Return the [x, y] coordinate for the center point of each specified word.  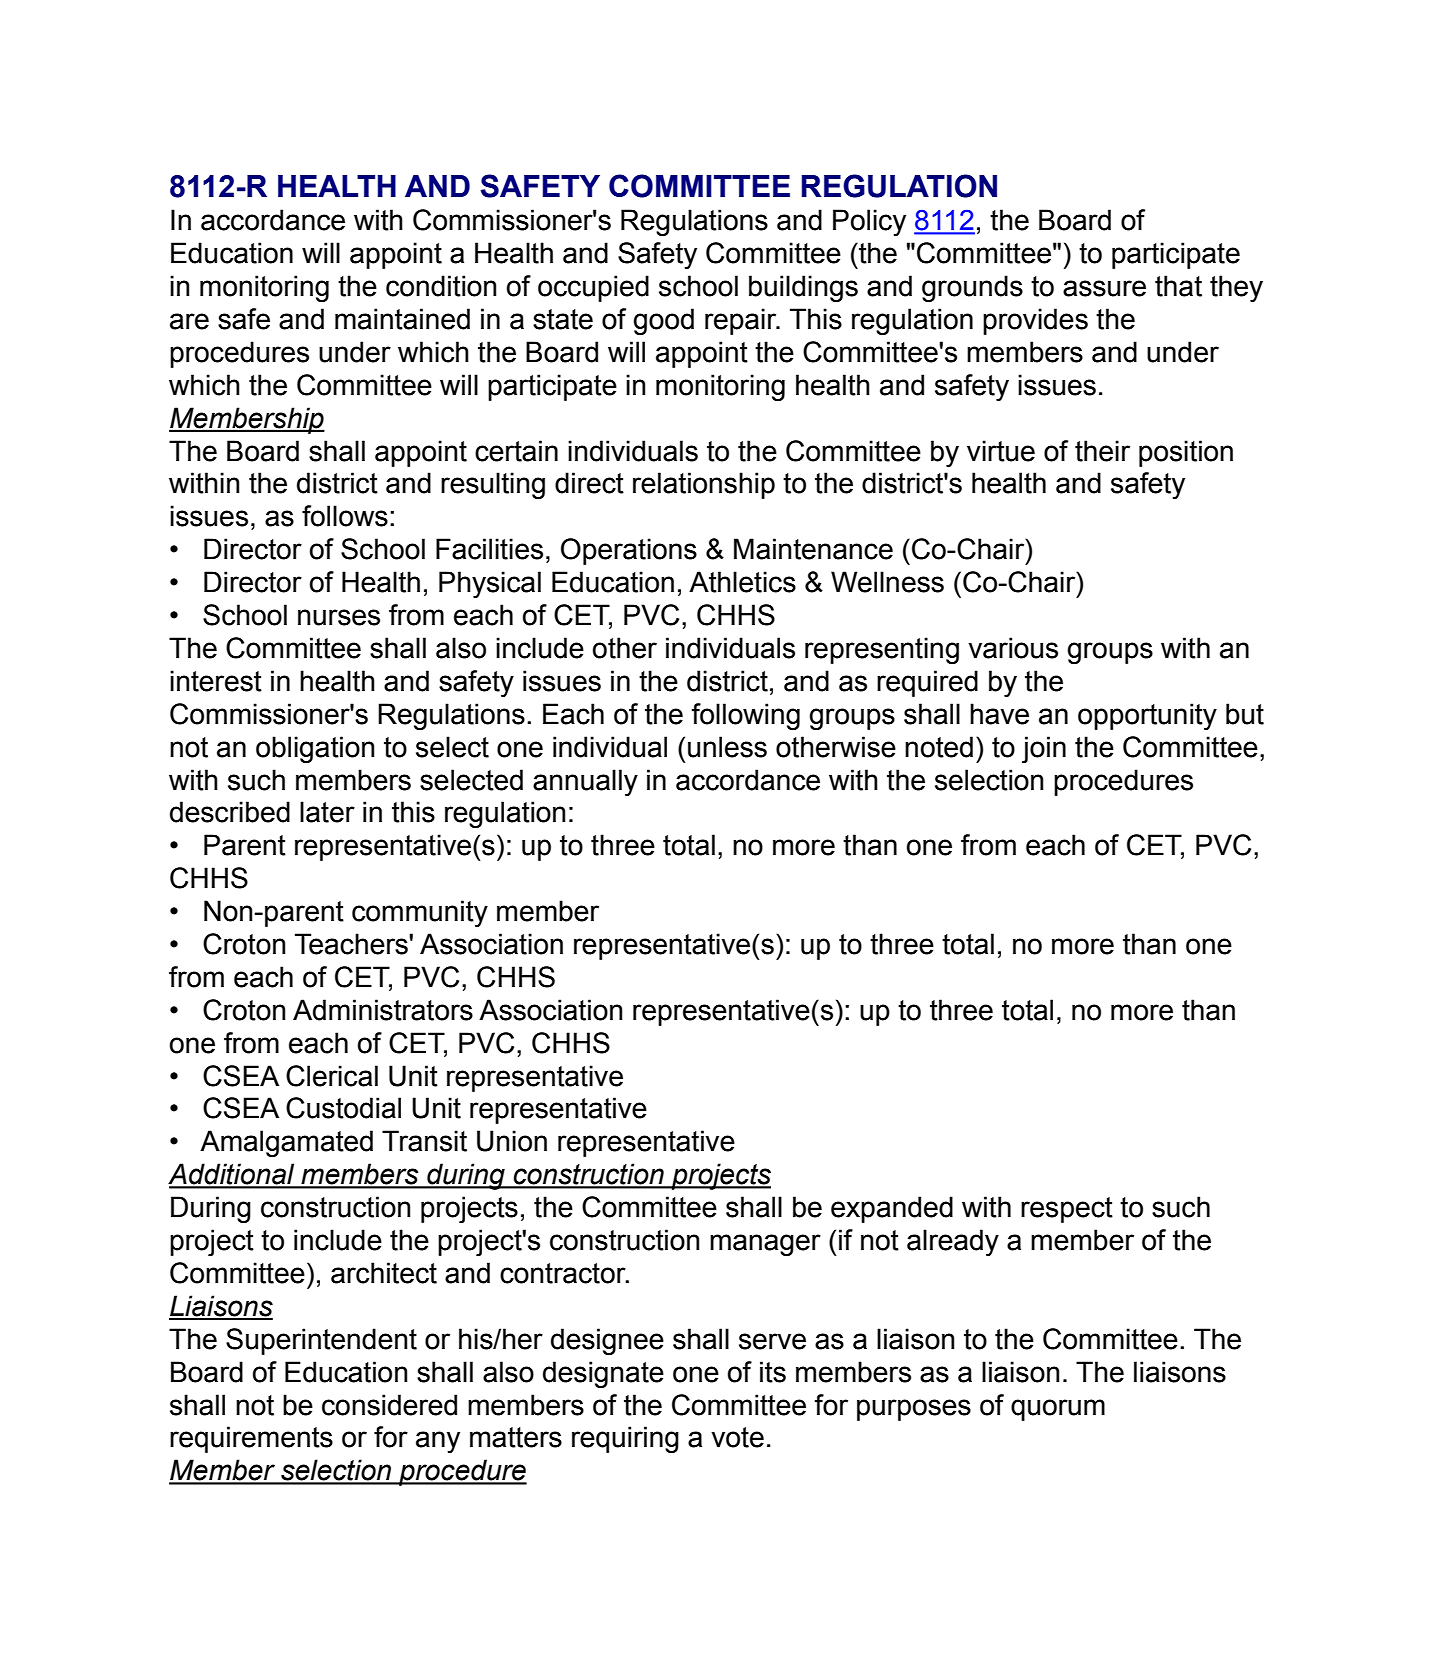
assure [1104, 288]
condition [441, 286]
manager [765, 1245]
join [1044, 749]
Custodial [343, 1108]
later [327, 812]
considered [389, 1405]
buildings [803, 288]
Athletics [742, 582]
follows [345, 516]
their [1102, 451]
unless [727, 747]
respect [1067, 1210]
